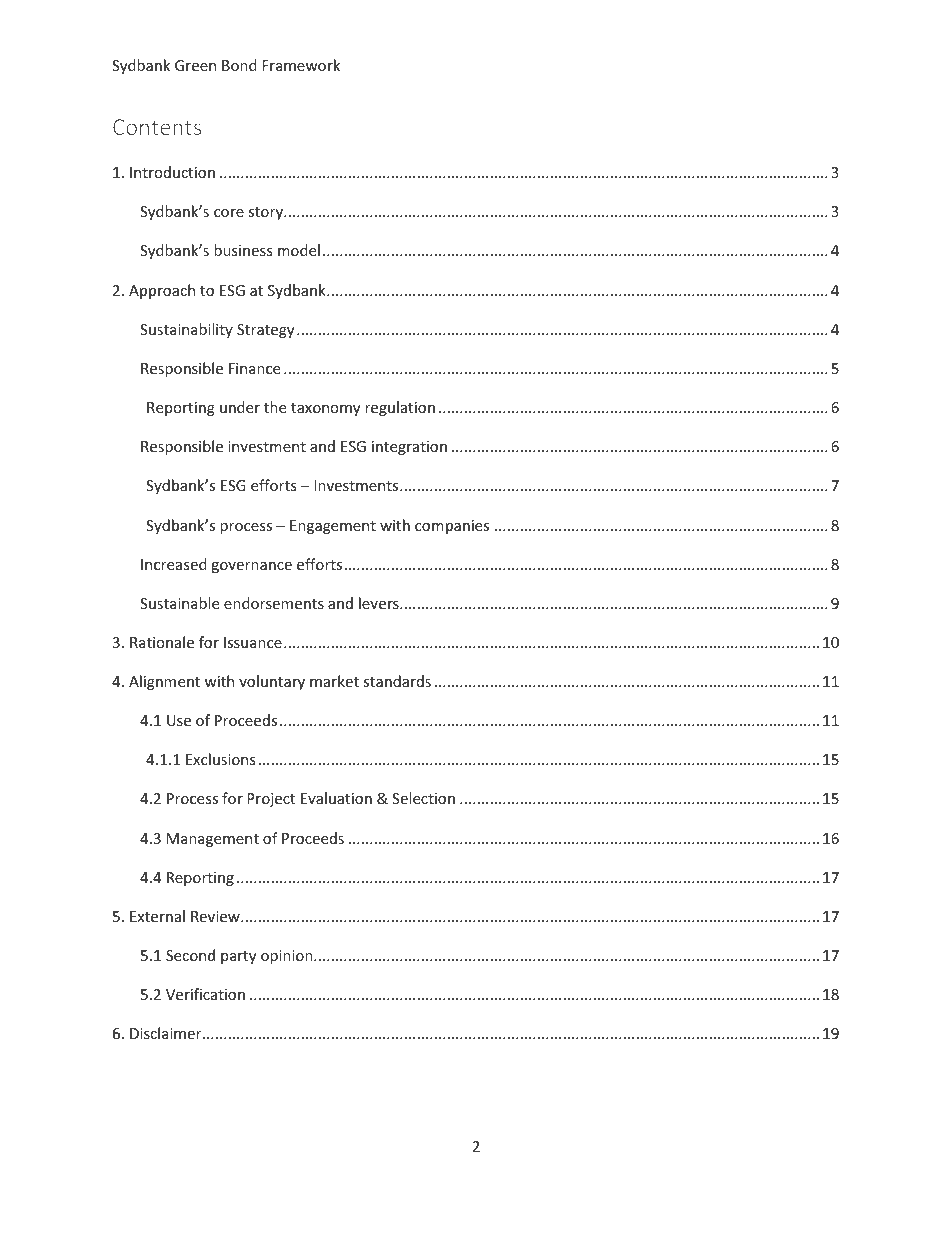 This document has height=1233, width=952. Describe the element at coordinates (336, 798) in the document. I see `Evaluation` at that location.
